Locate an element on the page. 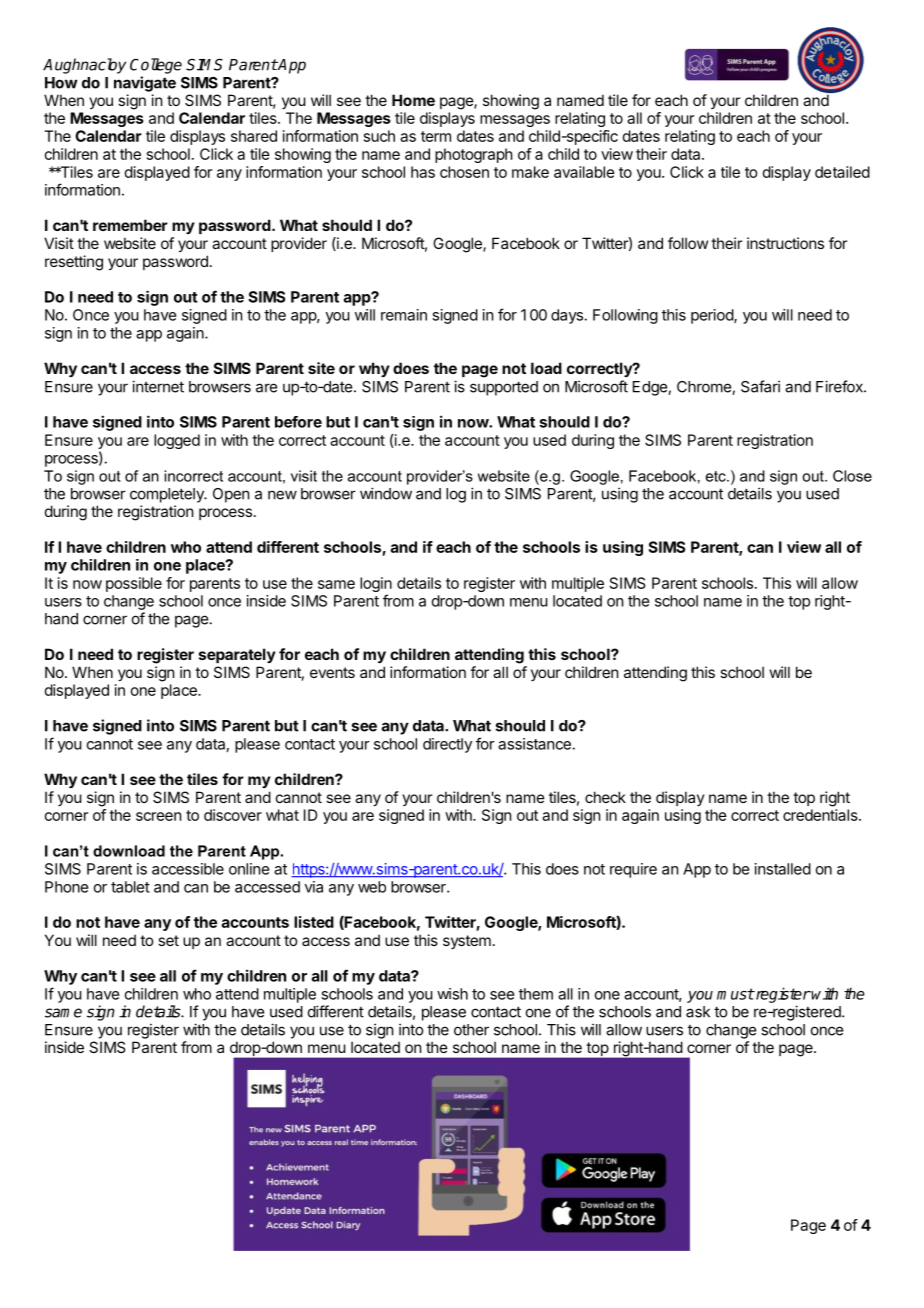 The width and height of the page is (924, 1308). detailed is located at coordinates (842, 172).
